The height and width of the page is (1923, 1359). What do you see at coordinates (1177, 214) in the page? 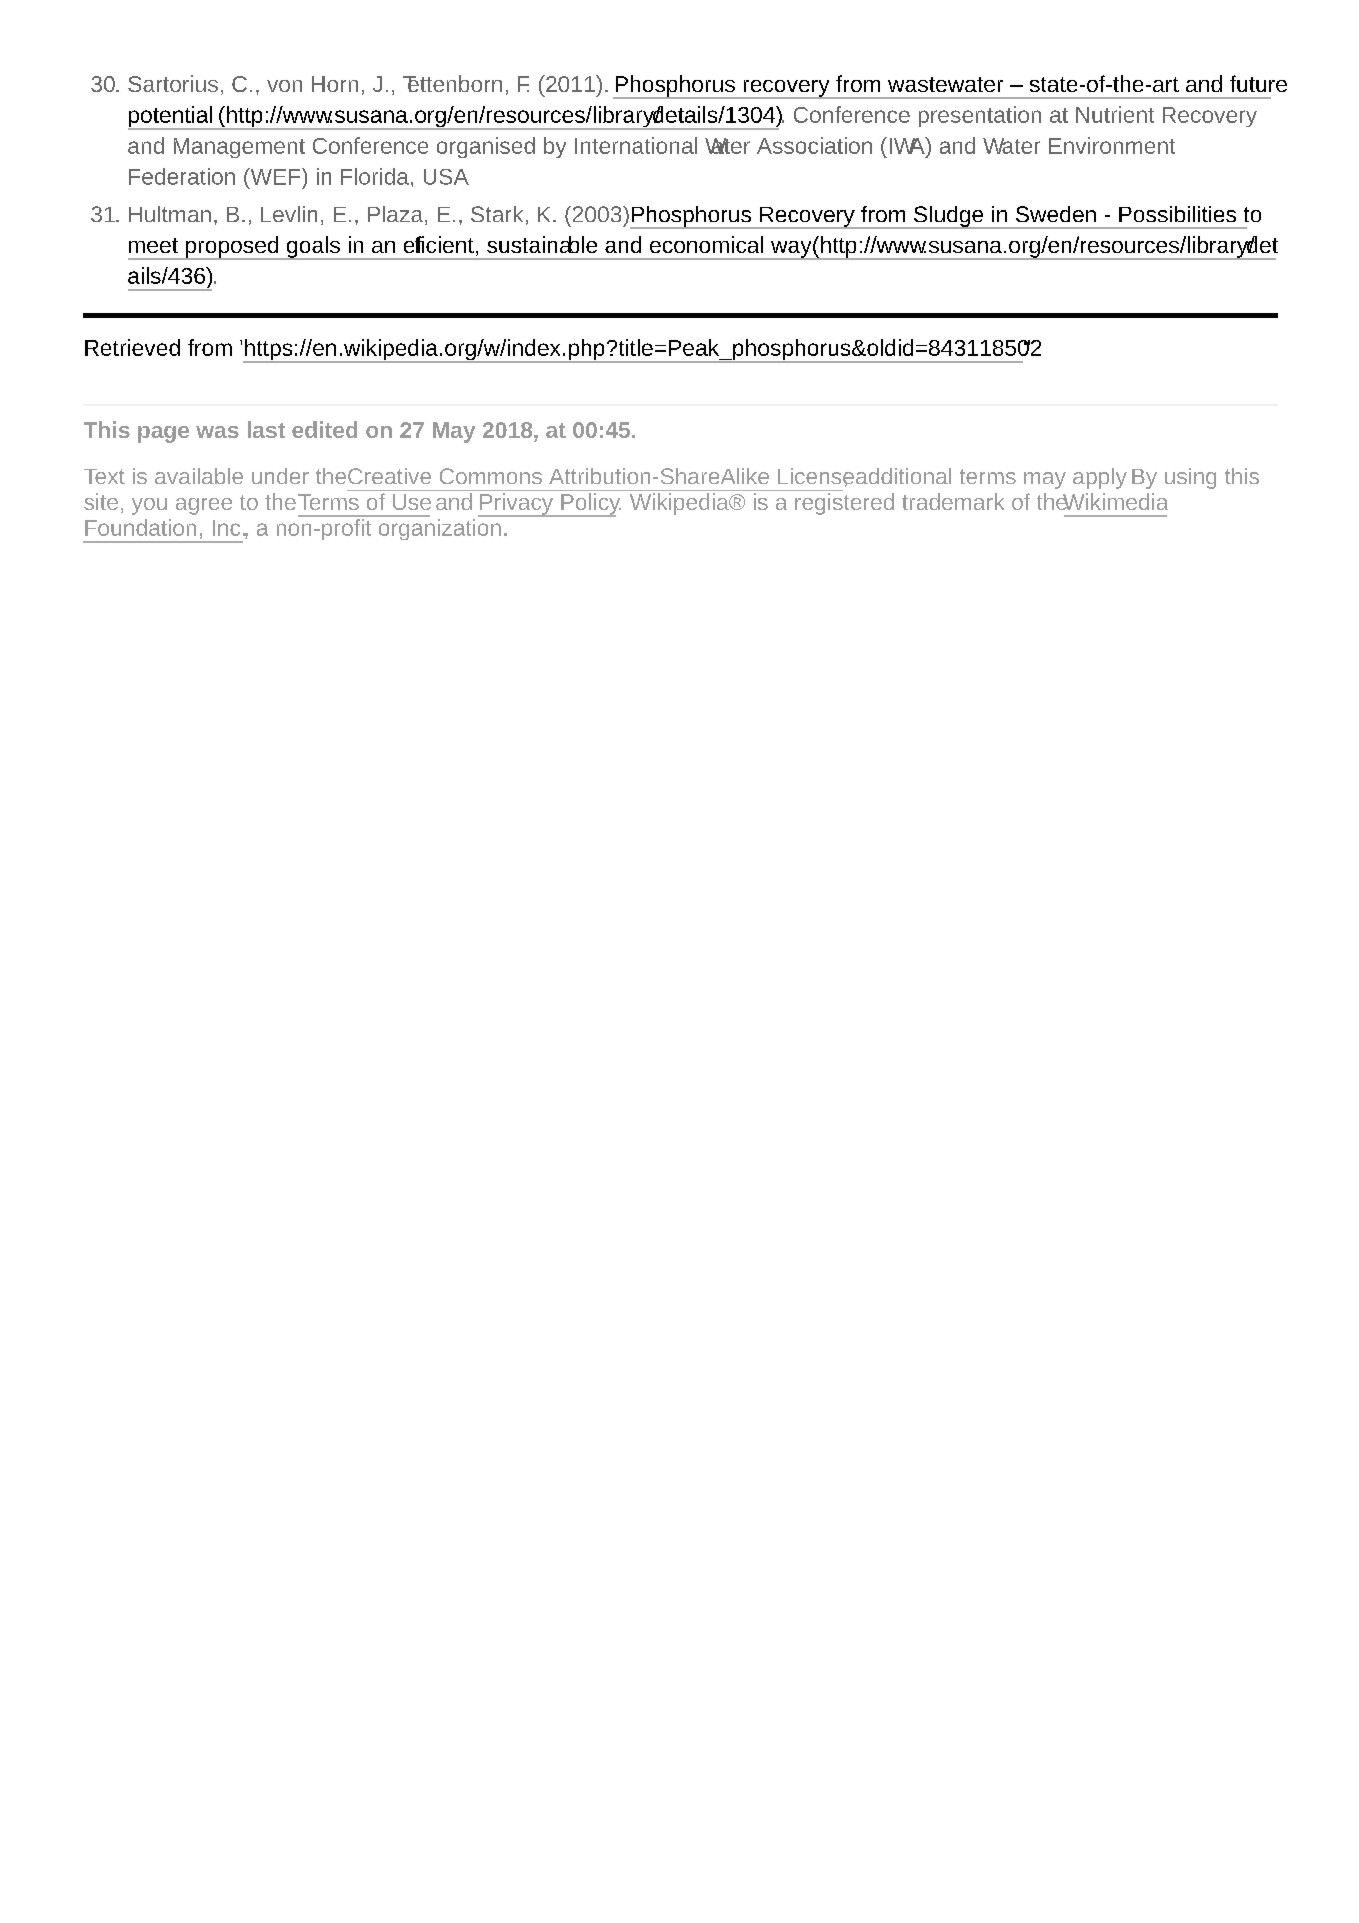
I see `Possibilities` at bounding box center [1177, 214].
